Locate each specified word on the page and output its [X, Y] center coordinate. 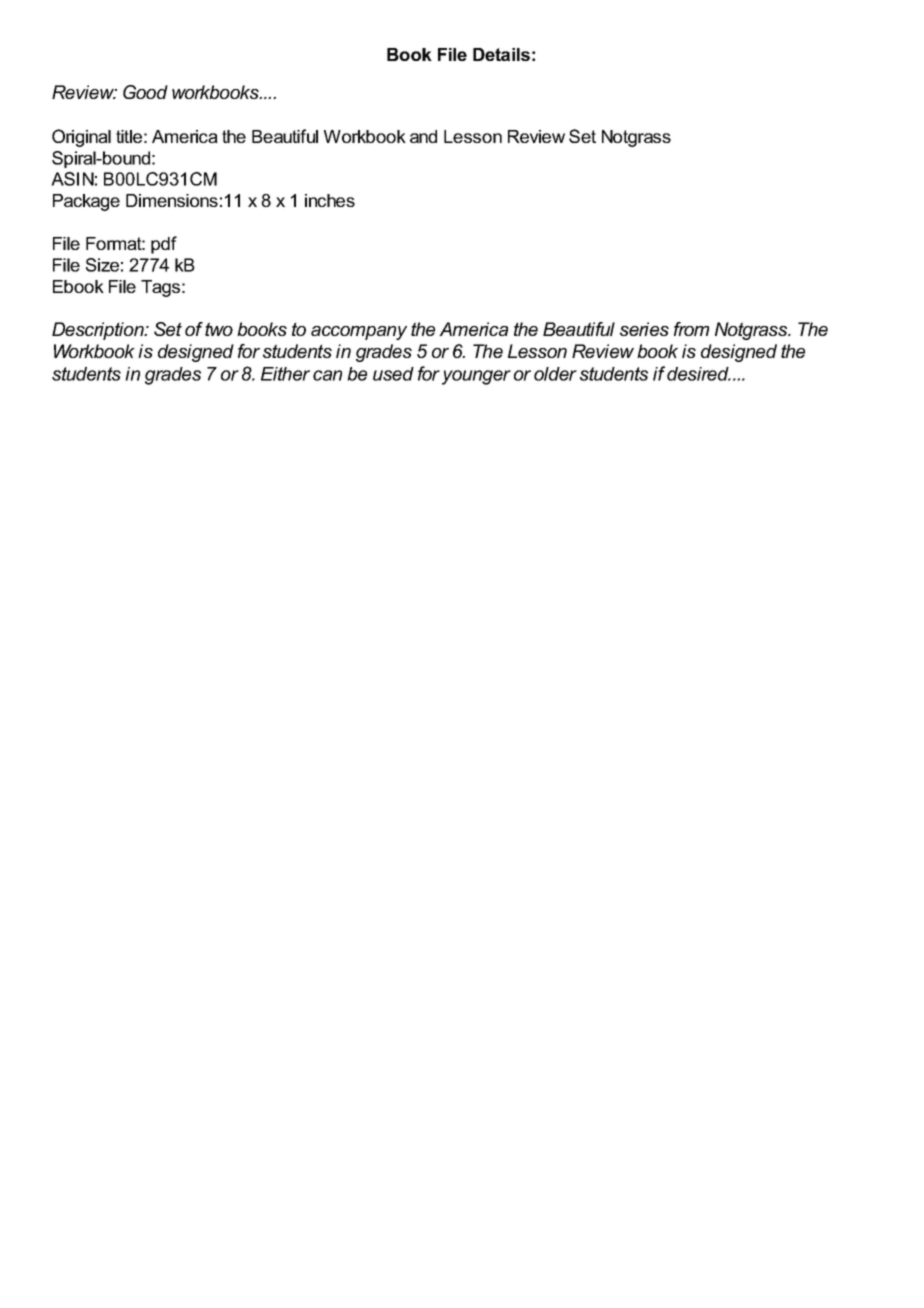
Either [285, 374]
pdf [164, 245]
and [423, 136]
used [393, 374]
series [644, 329]
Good [145, 92]
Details [501, 54]
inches [330, 200]
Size [102, 265]
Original [81, 138]
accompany [359, 333]
